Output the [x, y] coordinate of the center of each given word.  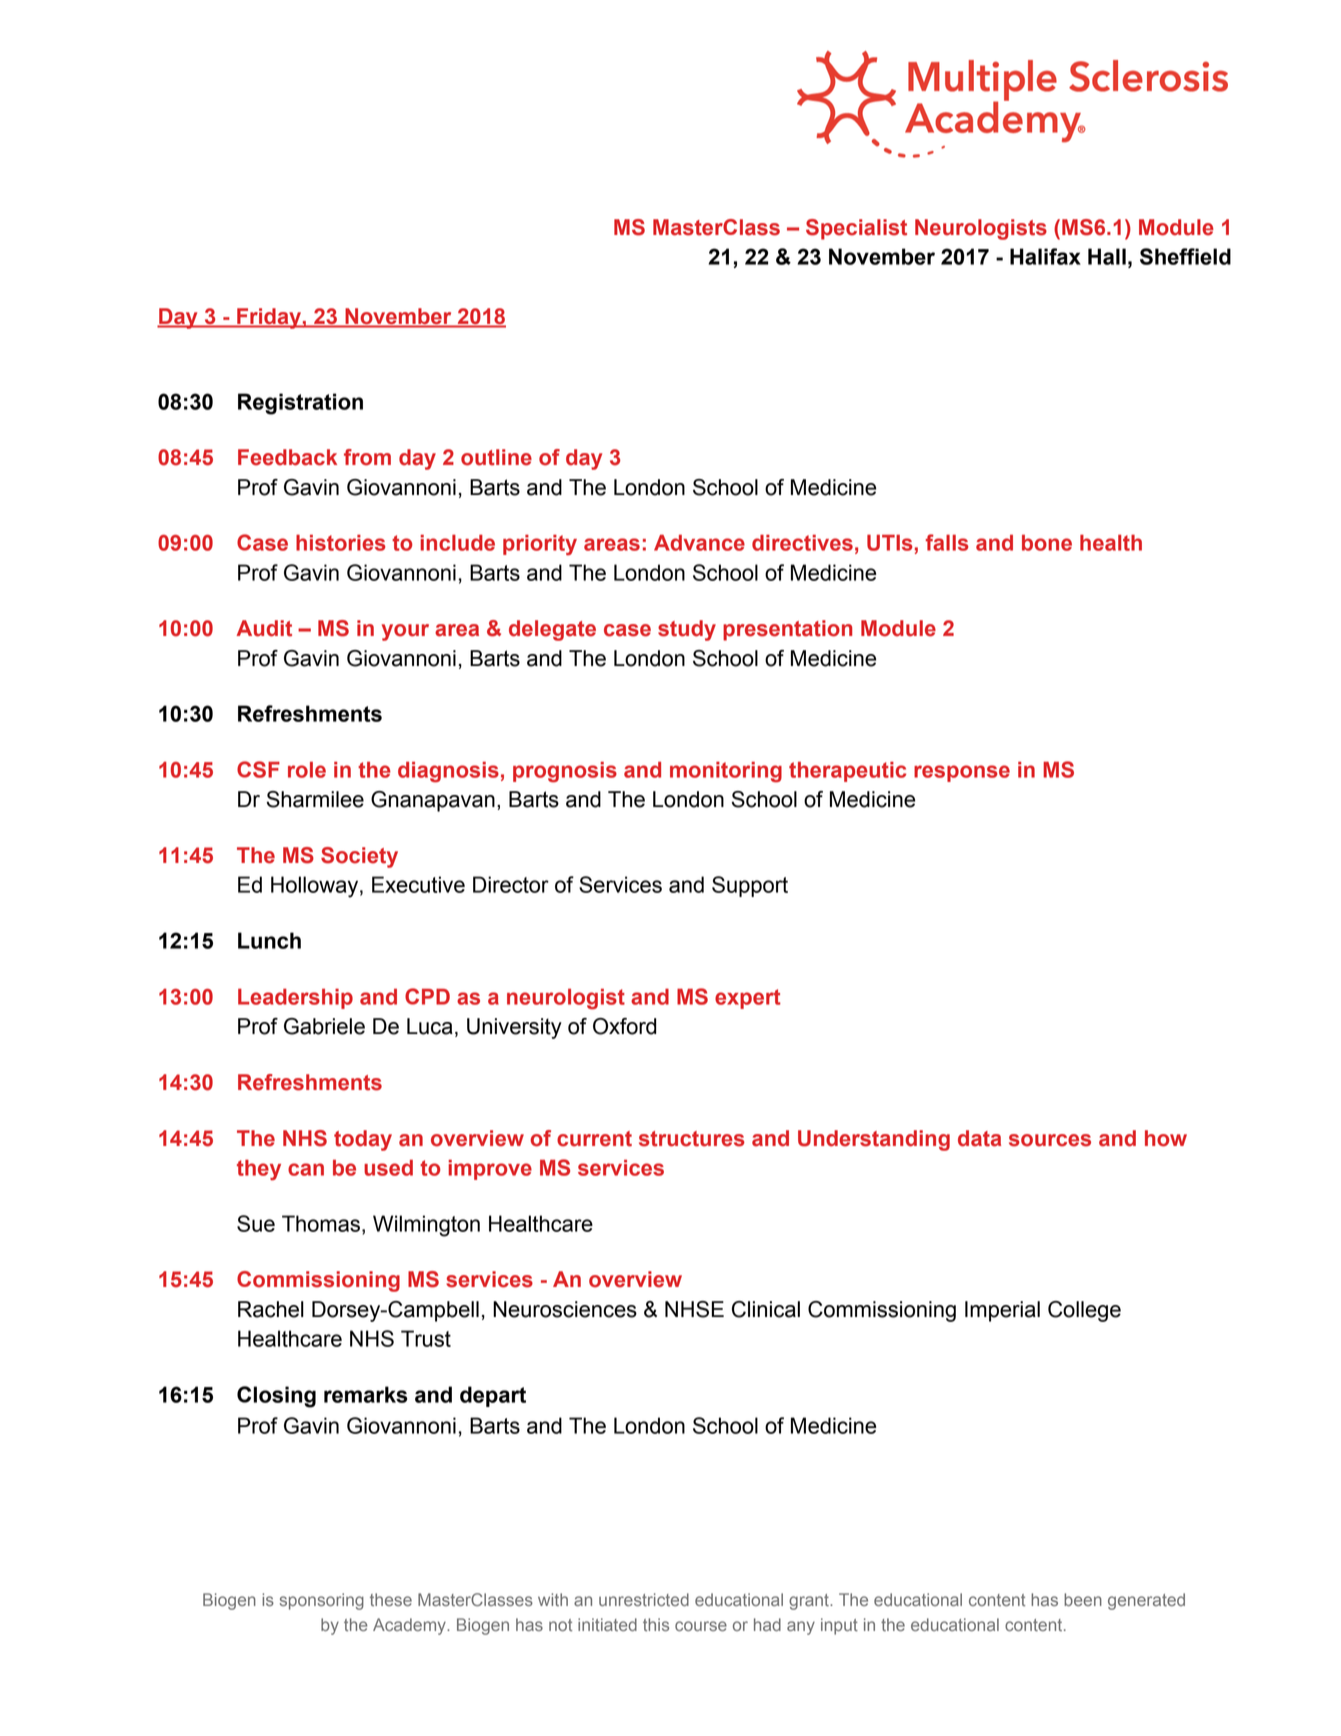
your [405, 632]
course [701, 1626]
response [962, 773]
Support [750, 886]
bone [1047, 543]
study [687, 630]
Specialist [856, 229]
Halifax [1045, 256]
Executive [418, 884]
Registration [300, 404]
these [391, 1599]
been [1083, 1599]
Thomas [321, 1223]
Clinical [766, 1309]
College [1084, 1311]
